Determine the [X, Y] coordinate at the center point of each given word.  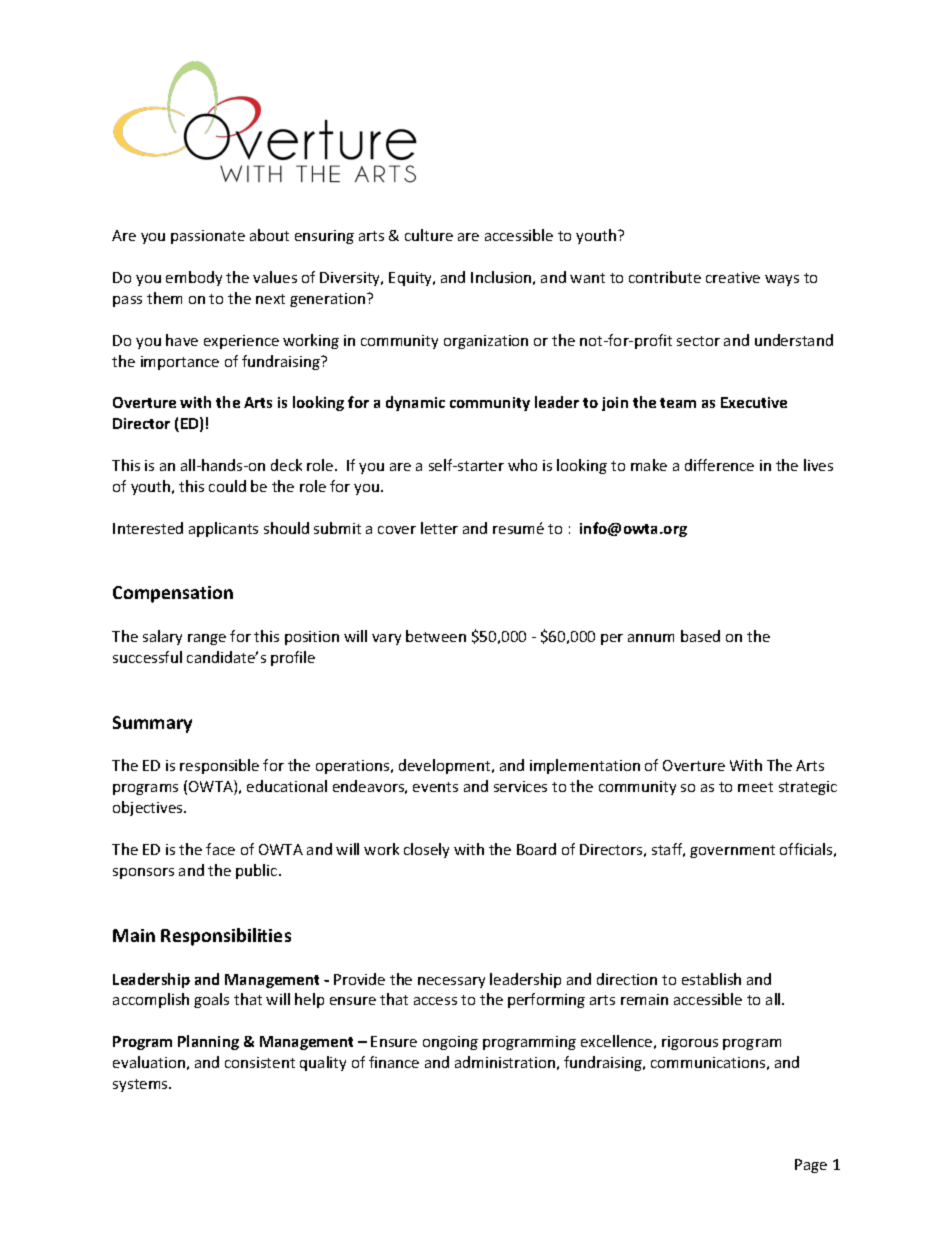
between [436, 636]
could [227, 486]
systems [141, 1085]
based [700, 636]
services [520, 786]
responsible [219, 766]
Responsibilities [226, 937]
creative [733, 277]
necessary [451, 982]
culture [429, 235]
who [522, 465]
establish [711, 979]
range [207, 639]
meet [755, 787]
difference [719, 465]
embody [194, 278]
